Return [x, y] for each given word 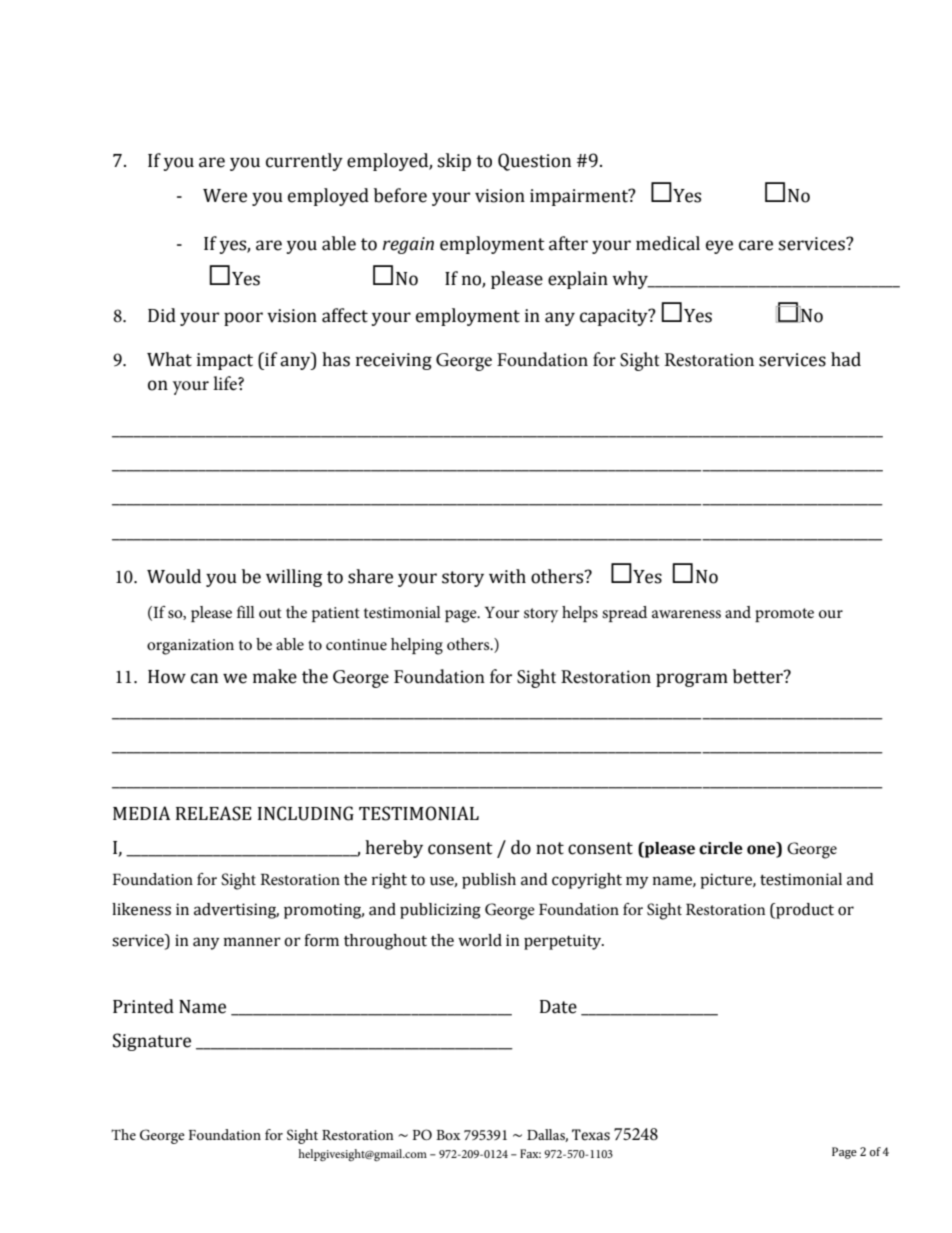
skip [454, 162]
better [759, 676]
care [756, 245]
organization [190, 647]
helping [417, 646]
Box [448, 1135]
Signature [152, 1042]
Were [225, 196]
